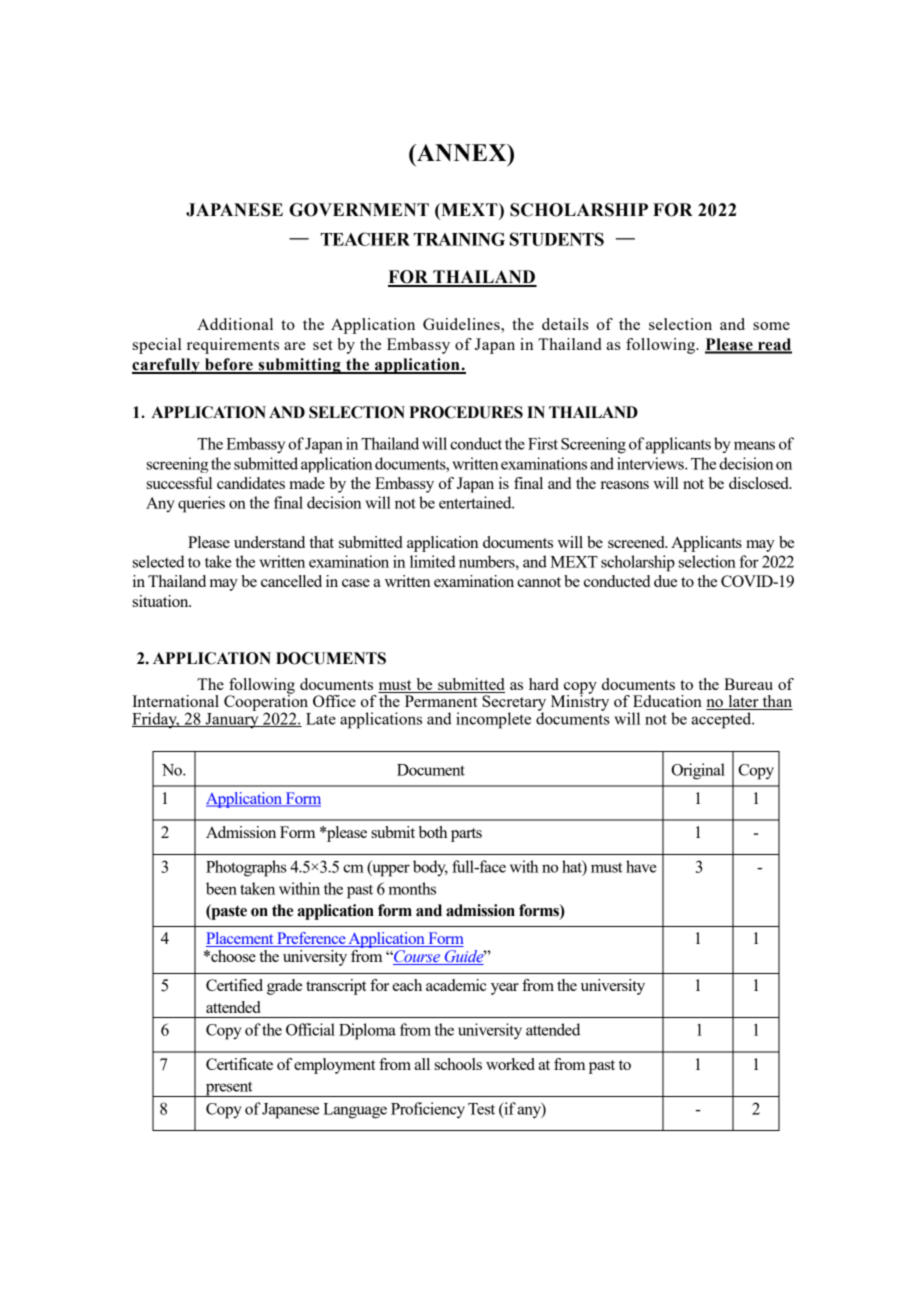 The image size is (924, 1308). I want to click on limited, so click(433, 561).
